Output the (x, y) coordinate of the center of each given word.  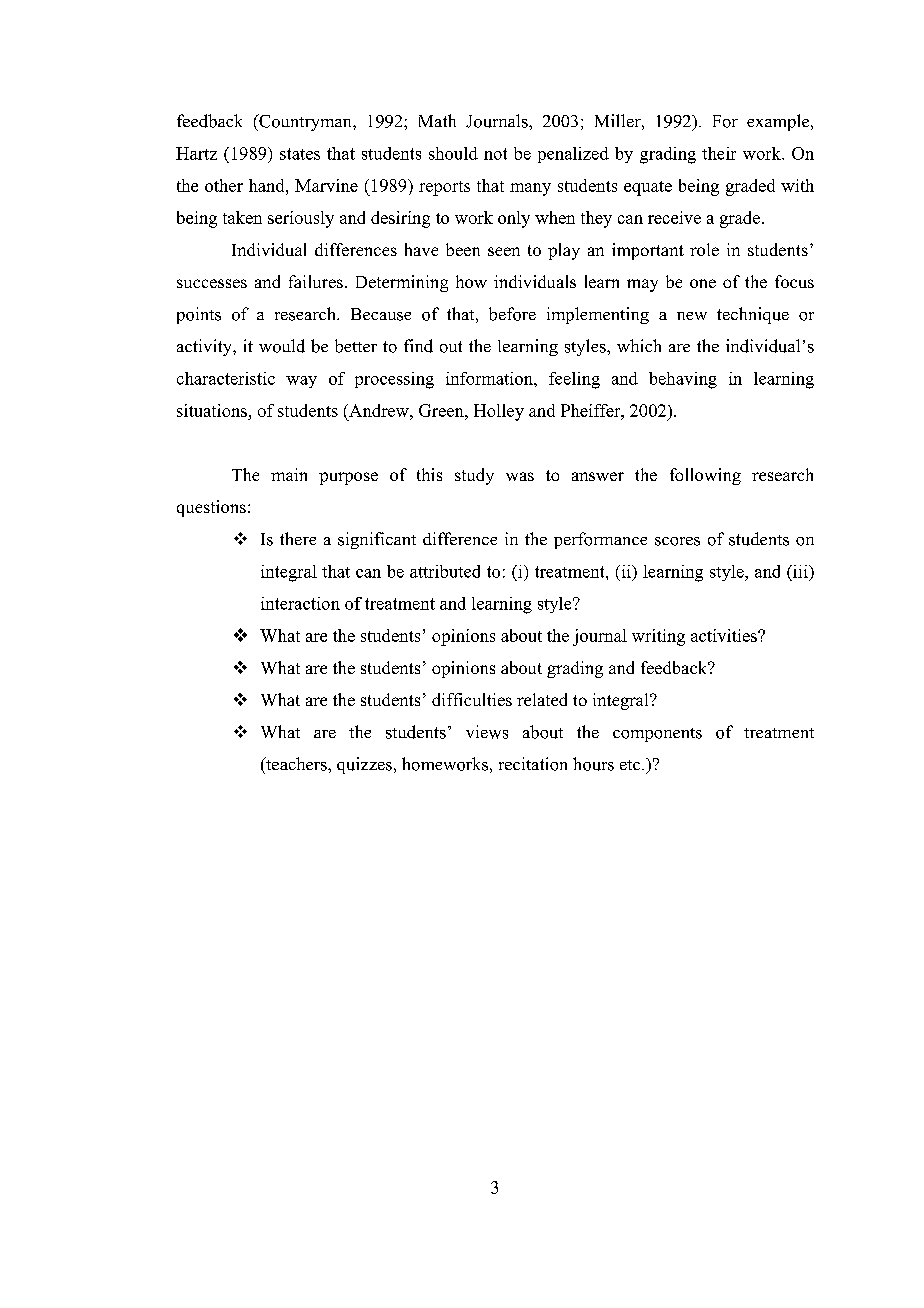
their (719, 153)
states (300, 154)
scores (677, 541)
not (495, 154)
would (282, 346)
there (298, 538)
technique (753, 315)
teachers (296, 764)
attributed (445, 571)
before (512, 314)
